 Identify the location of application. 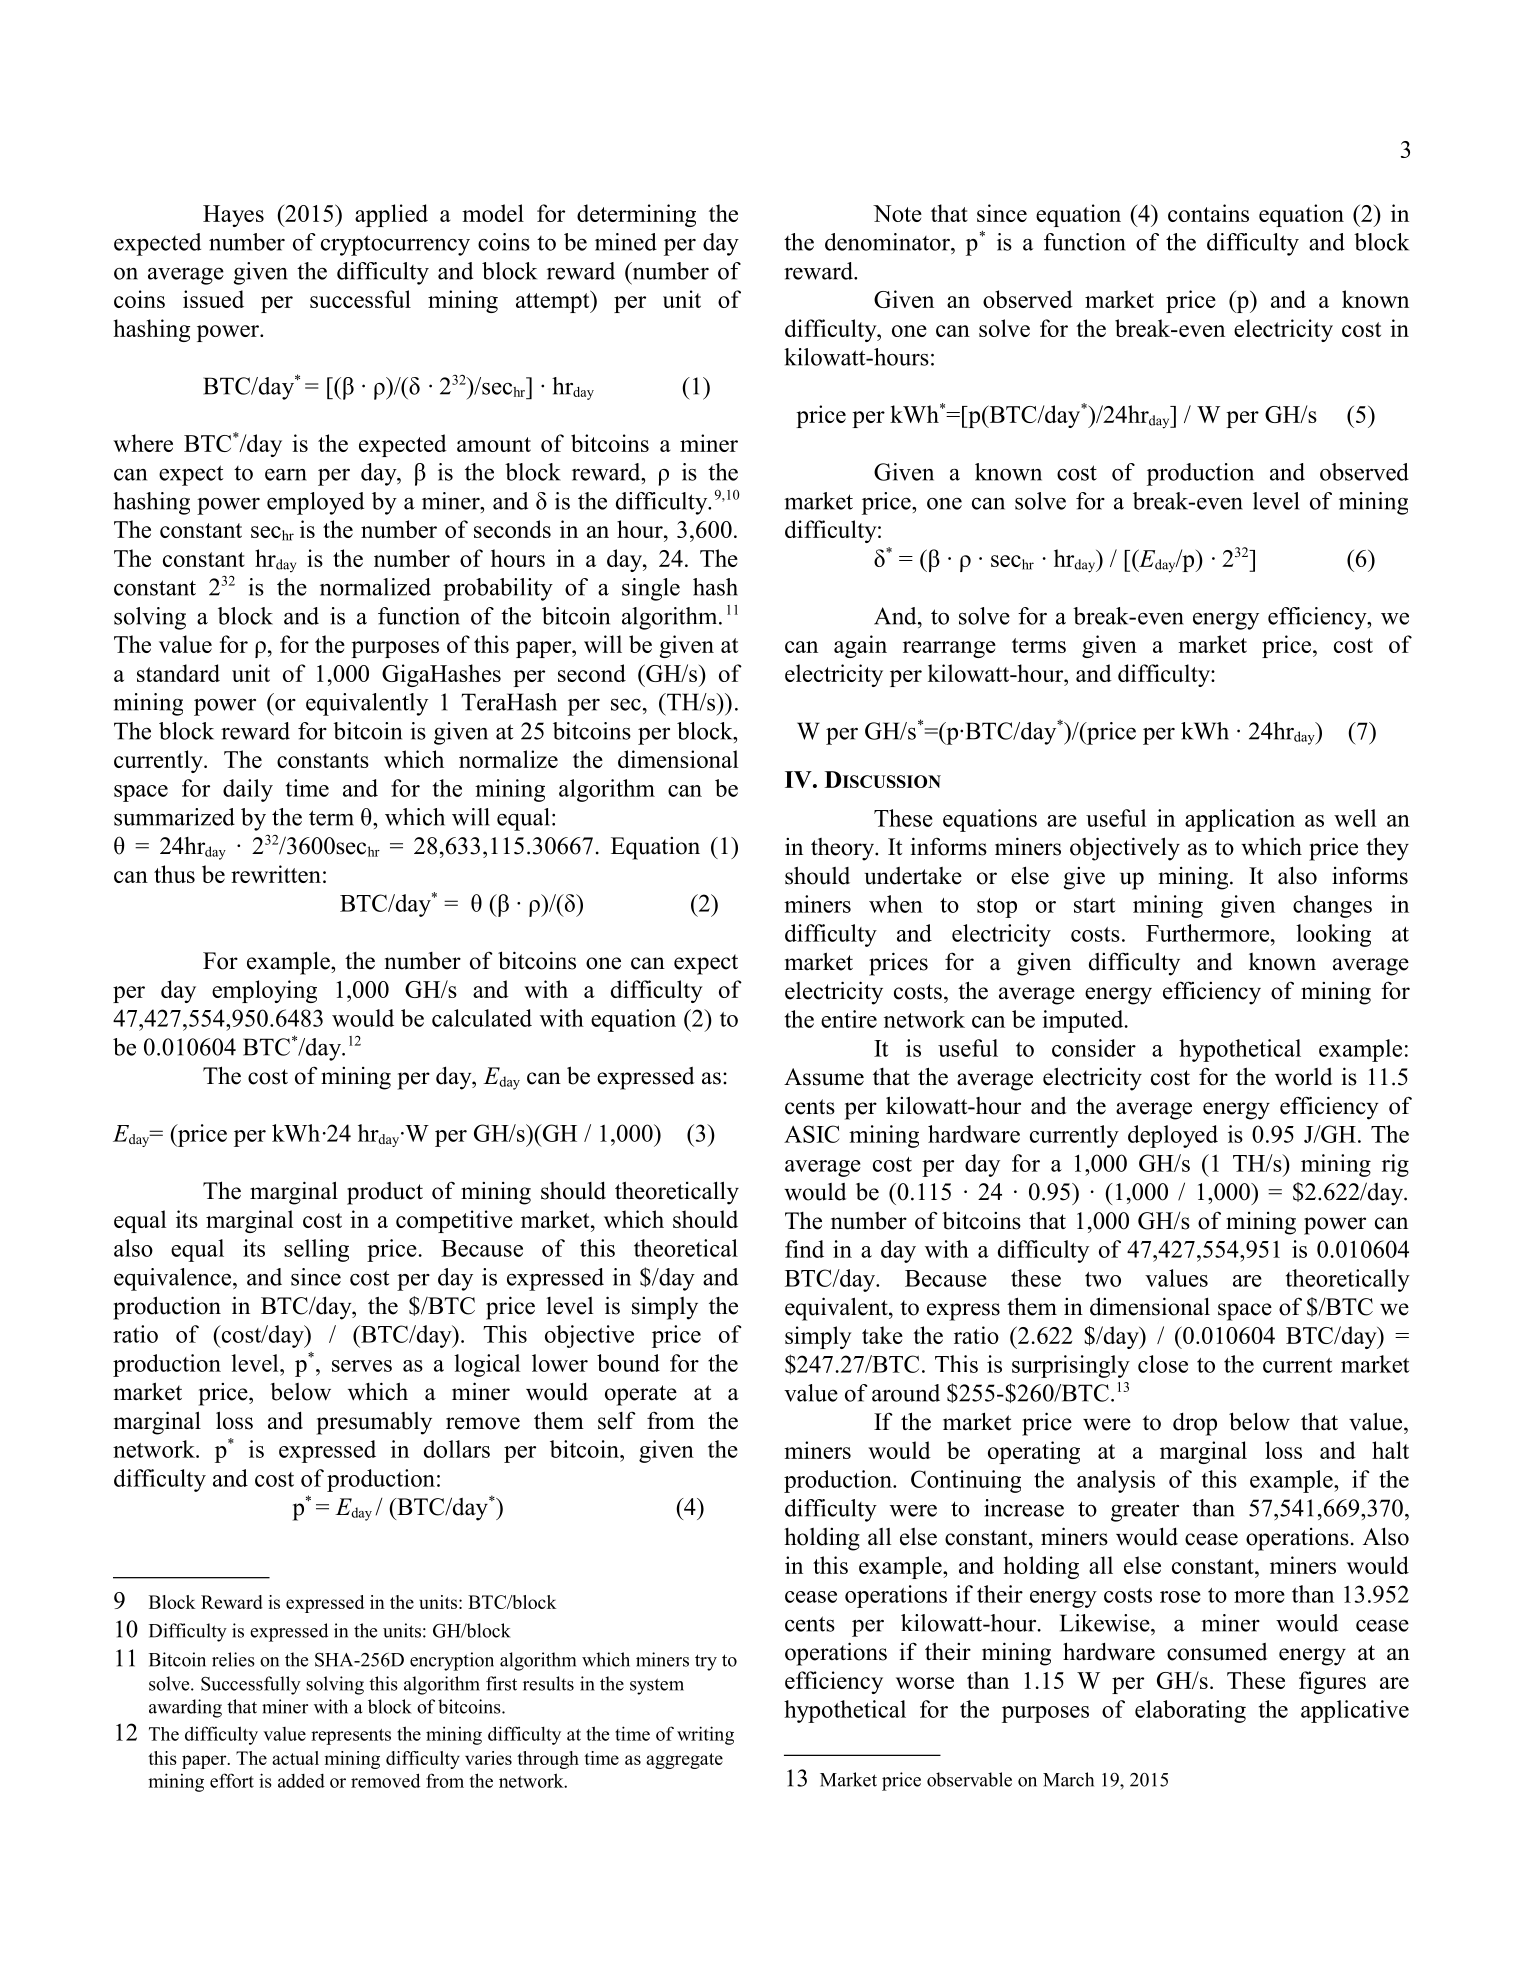
(1240, 820).
